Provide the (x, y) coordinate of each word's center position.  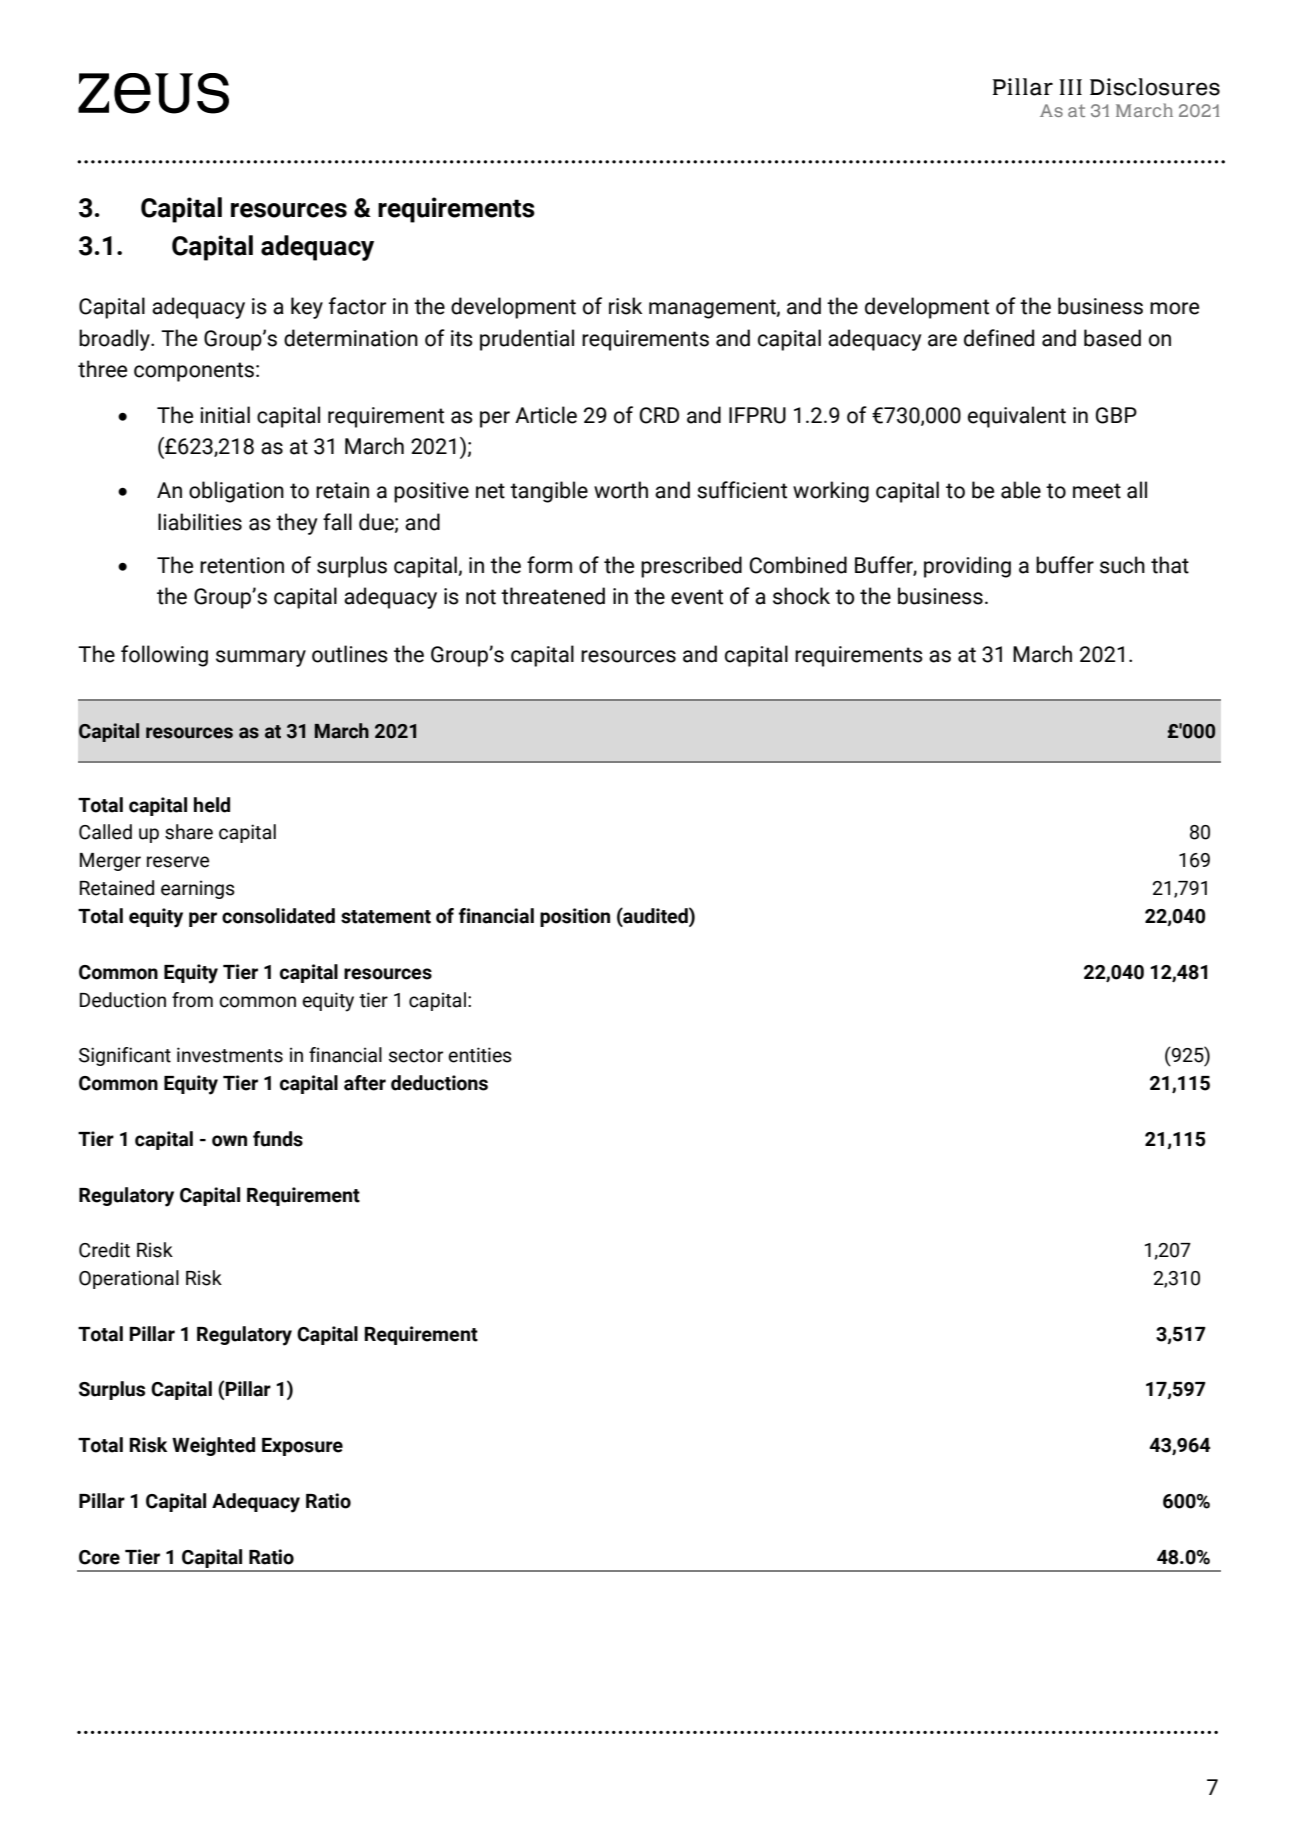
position (575, 917)
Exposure (302, 1447)
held (212, 805)
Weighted (213, 1446)
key (307, 308)
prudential (527, 340)
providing (967, 567)
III (1070, 87)
